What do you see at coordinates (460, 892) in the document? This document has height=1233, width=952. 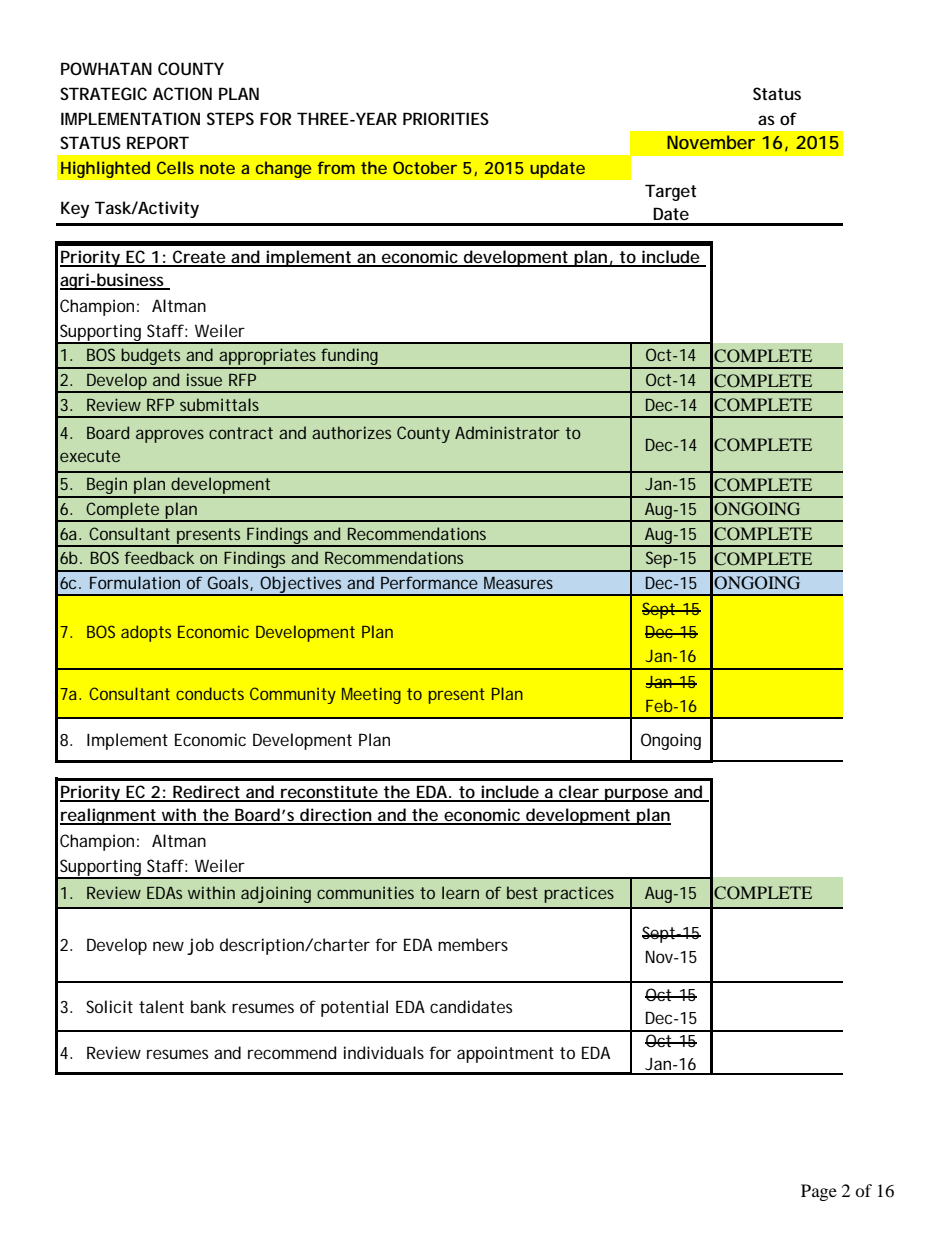 I see `learn` at bounding box center [460, 892].
